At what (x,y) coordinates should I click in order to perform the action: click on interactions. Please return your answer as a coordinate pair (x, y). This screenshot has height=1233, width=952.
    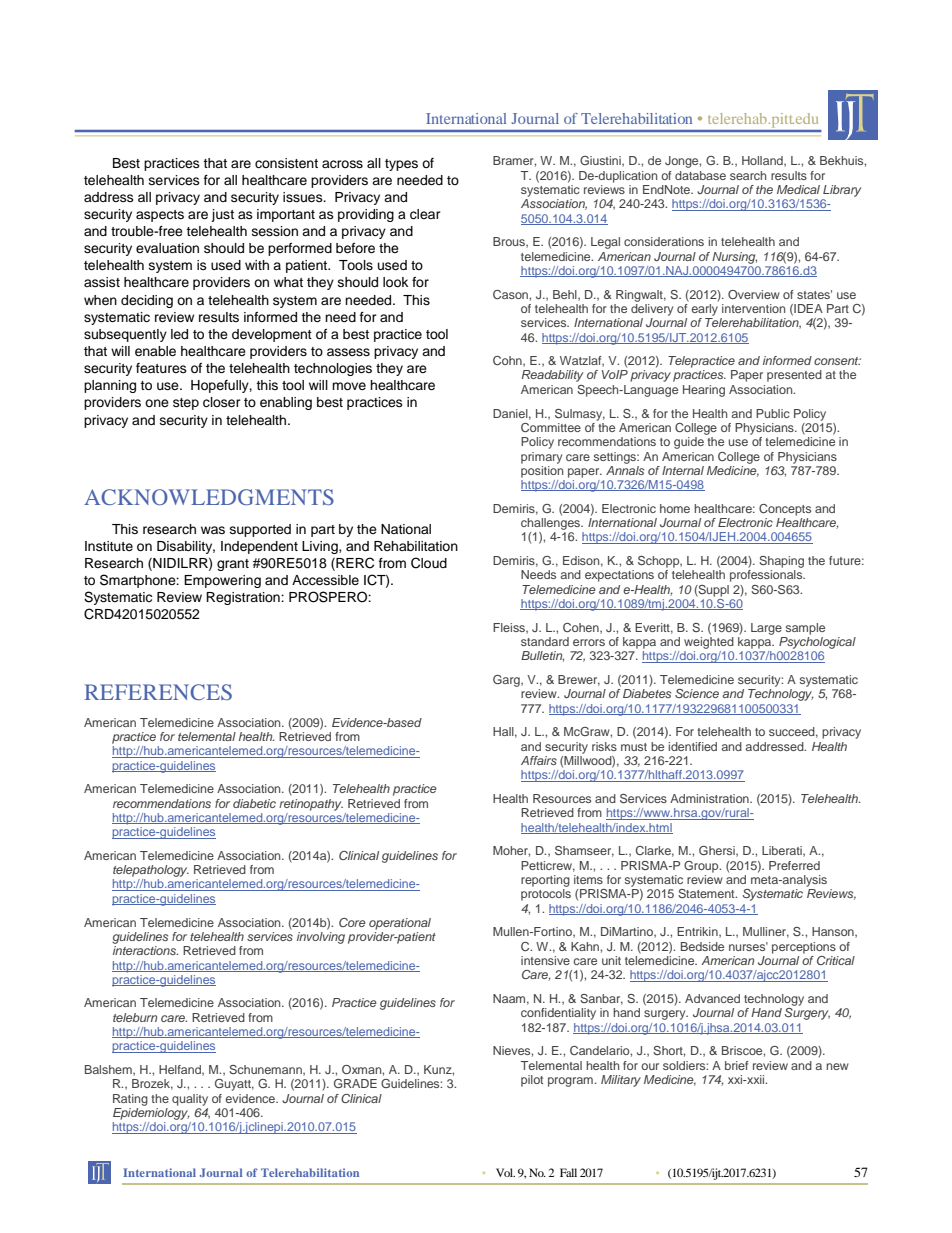
    Looking at the image, I should click on (145, 950).
